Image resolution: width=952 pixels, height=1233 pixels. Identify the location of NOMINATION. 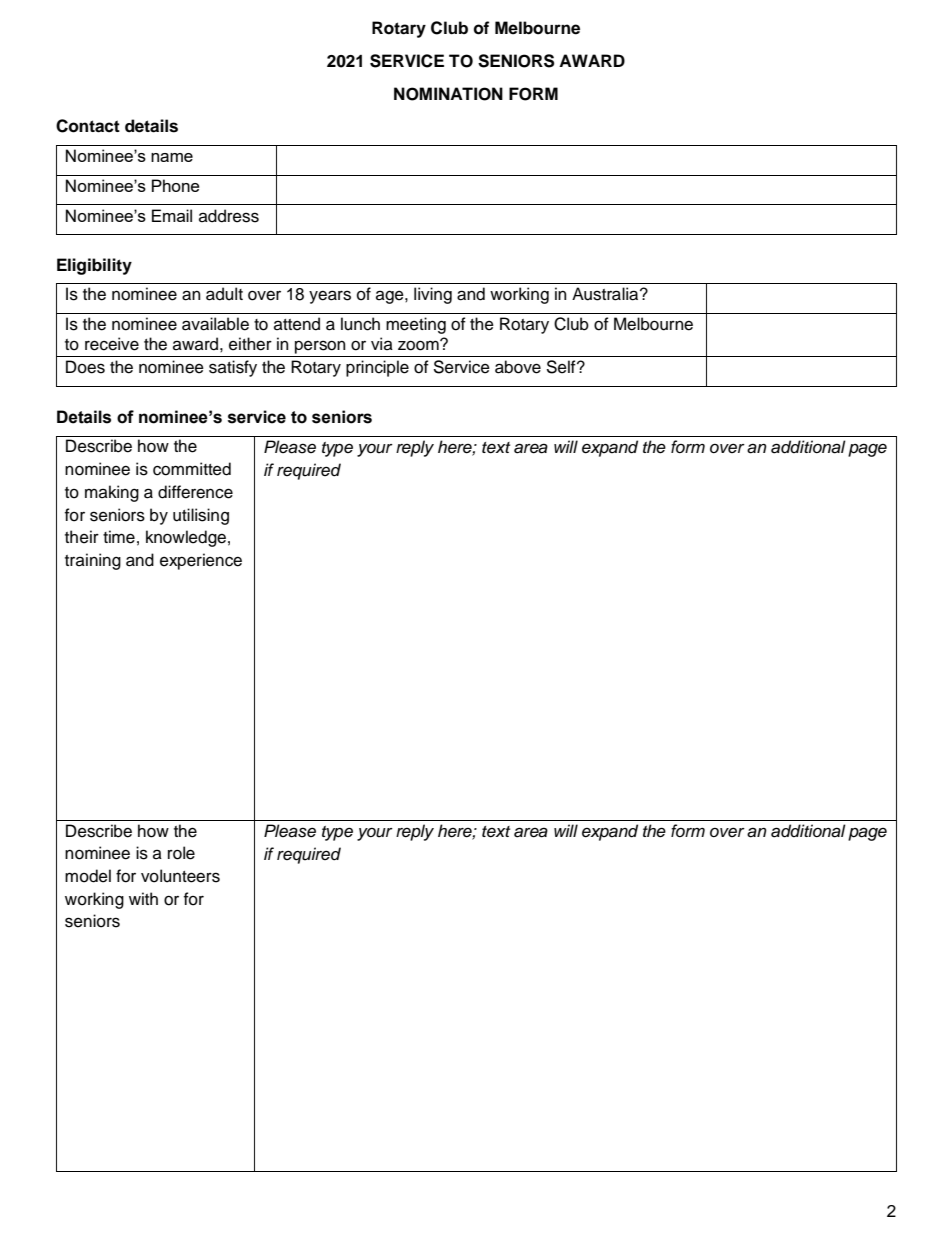
(448, 94).
